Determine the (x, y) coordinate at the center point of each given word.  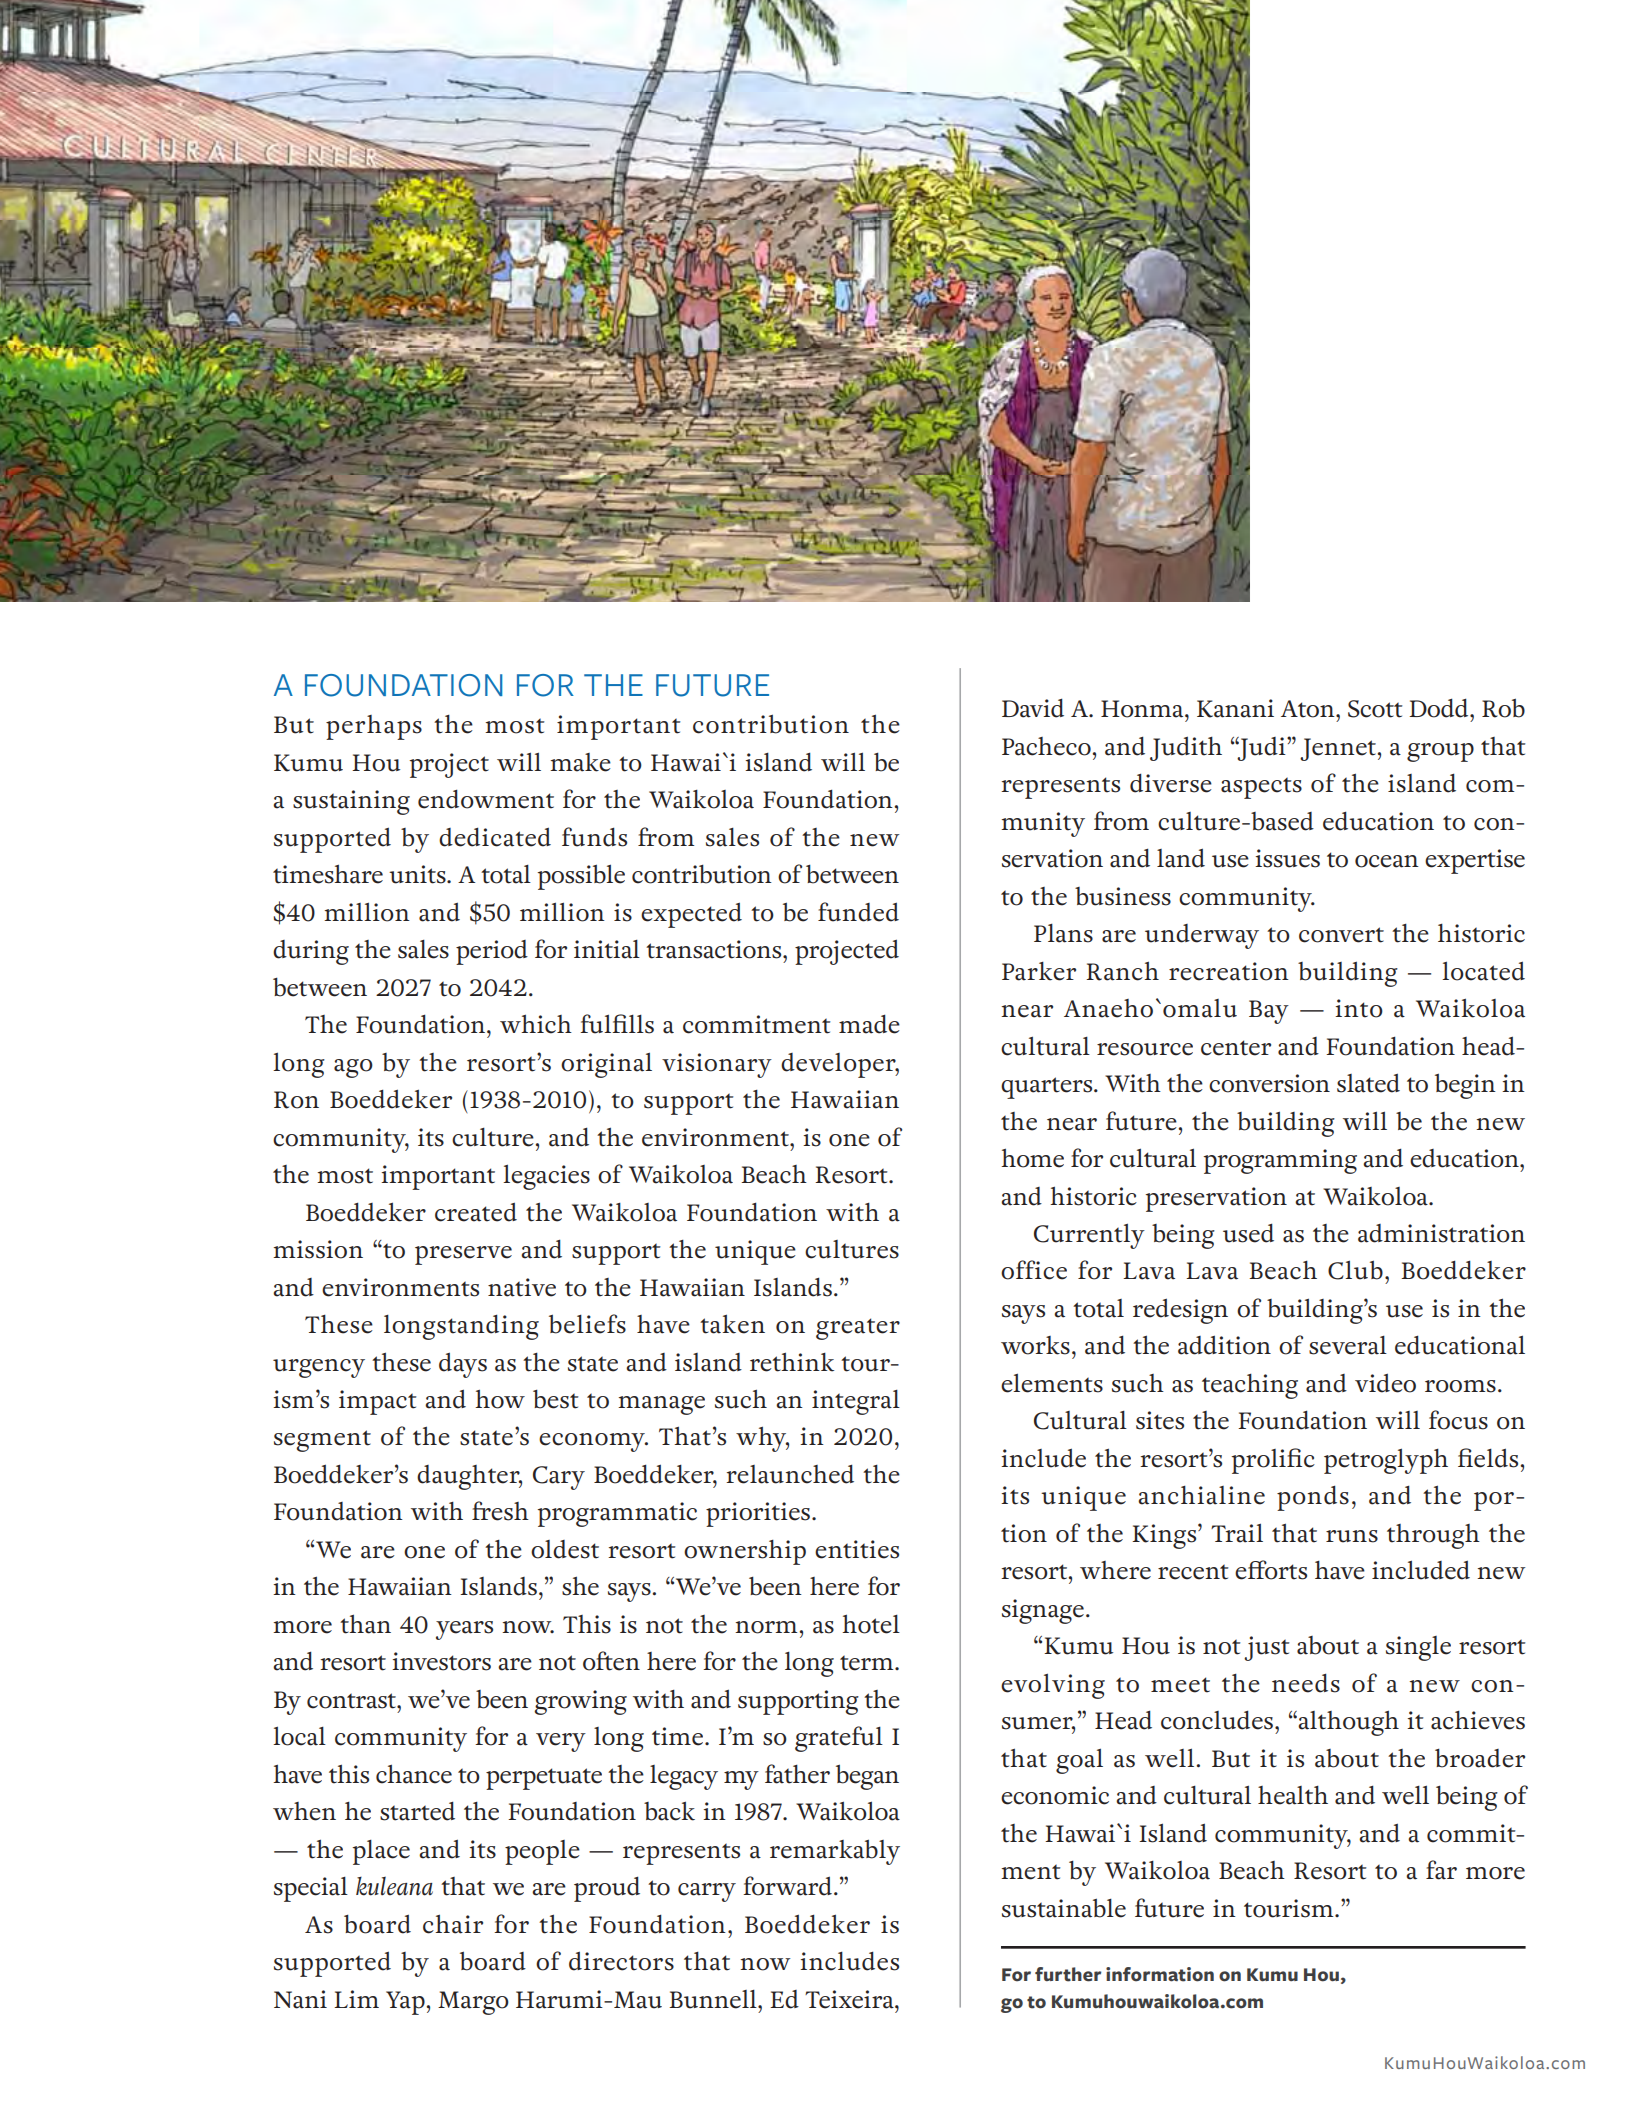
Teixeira (850, 1999)
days (463, 1365)
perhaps (374, 727)
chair (453, 1924)
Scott (1375, 709)
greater (858, 1329)
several (1348, 1345)
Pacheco (1046, 746)
